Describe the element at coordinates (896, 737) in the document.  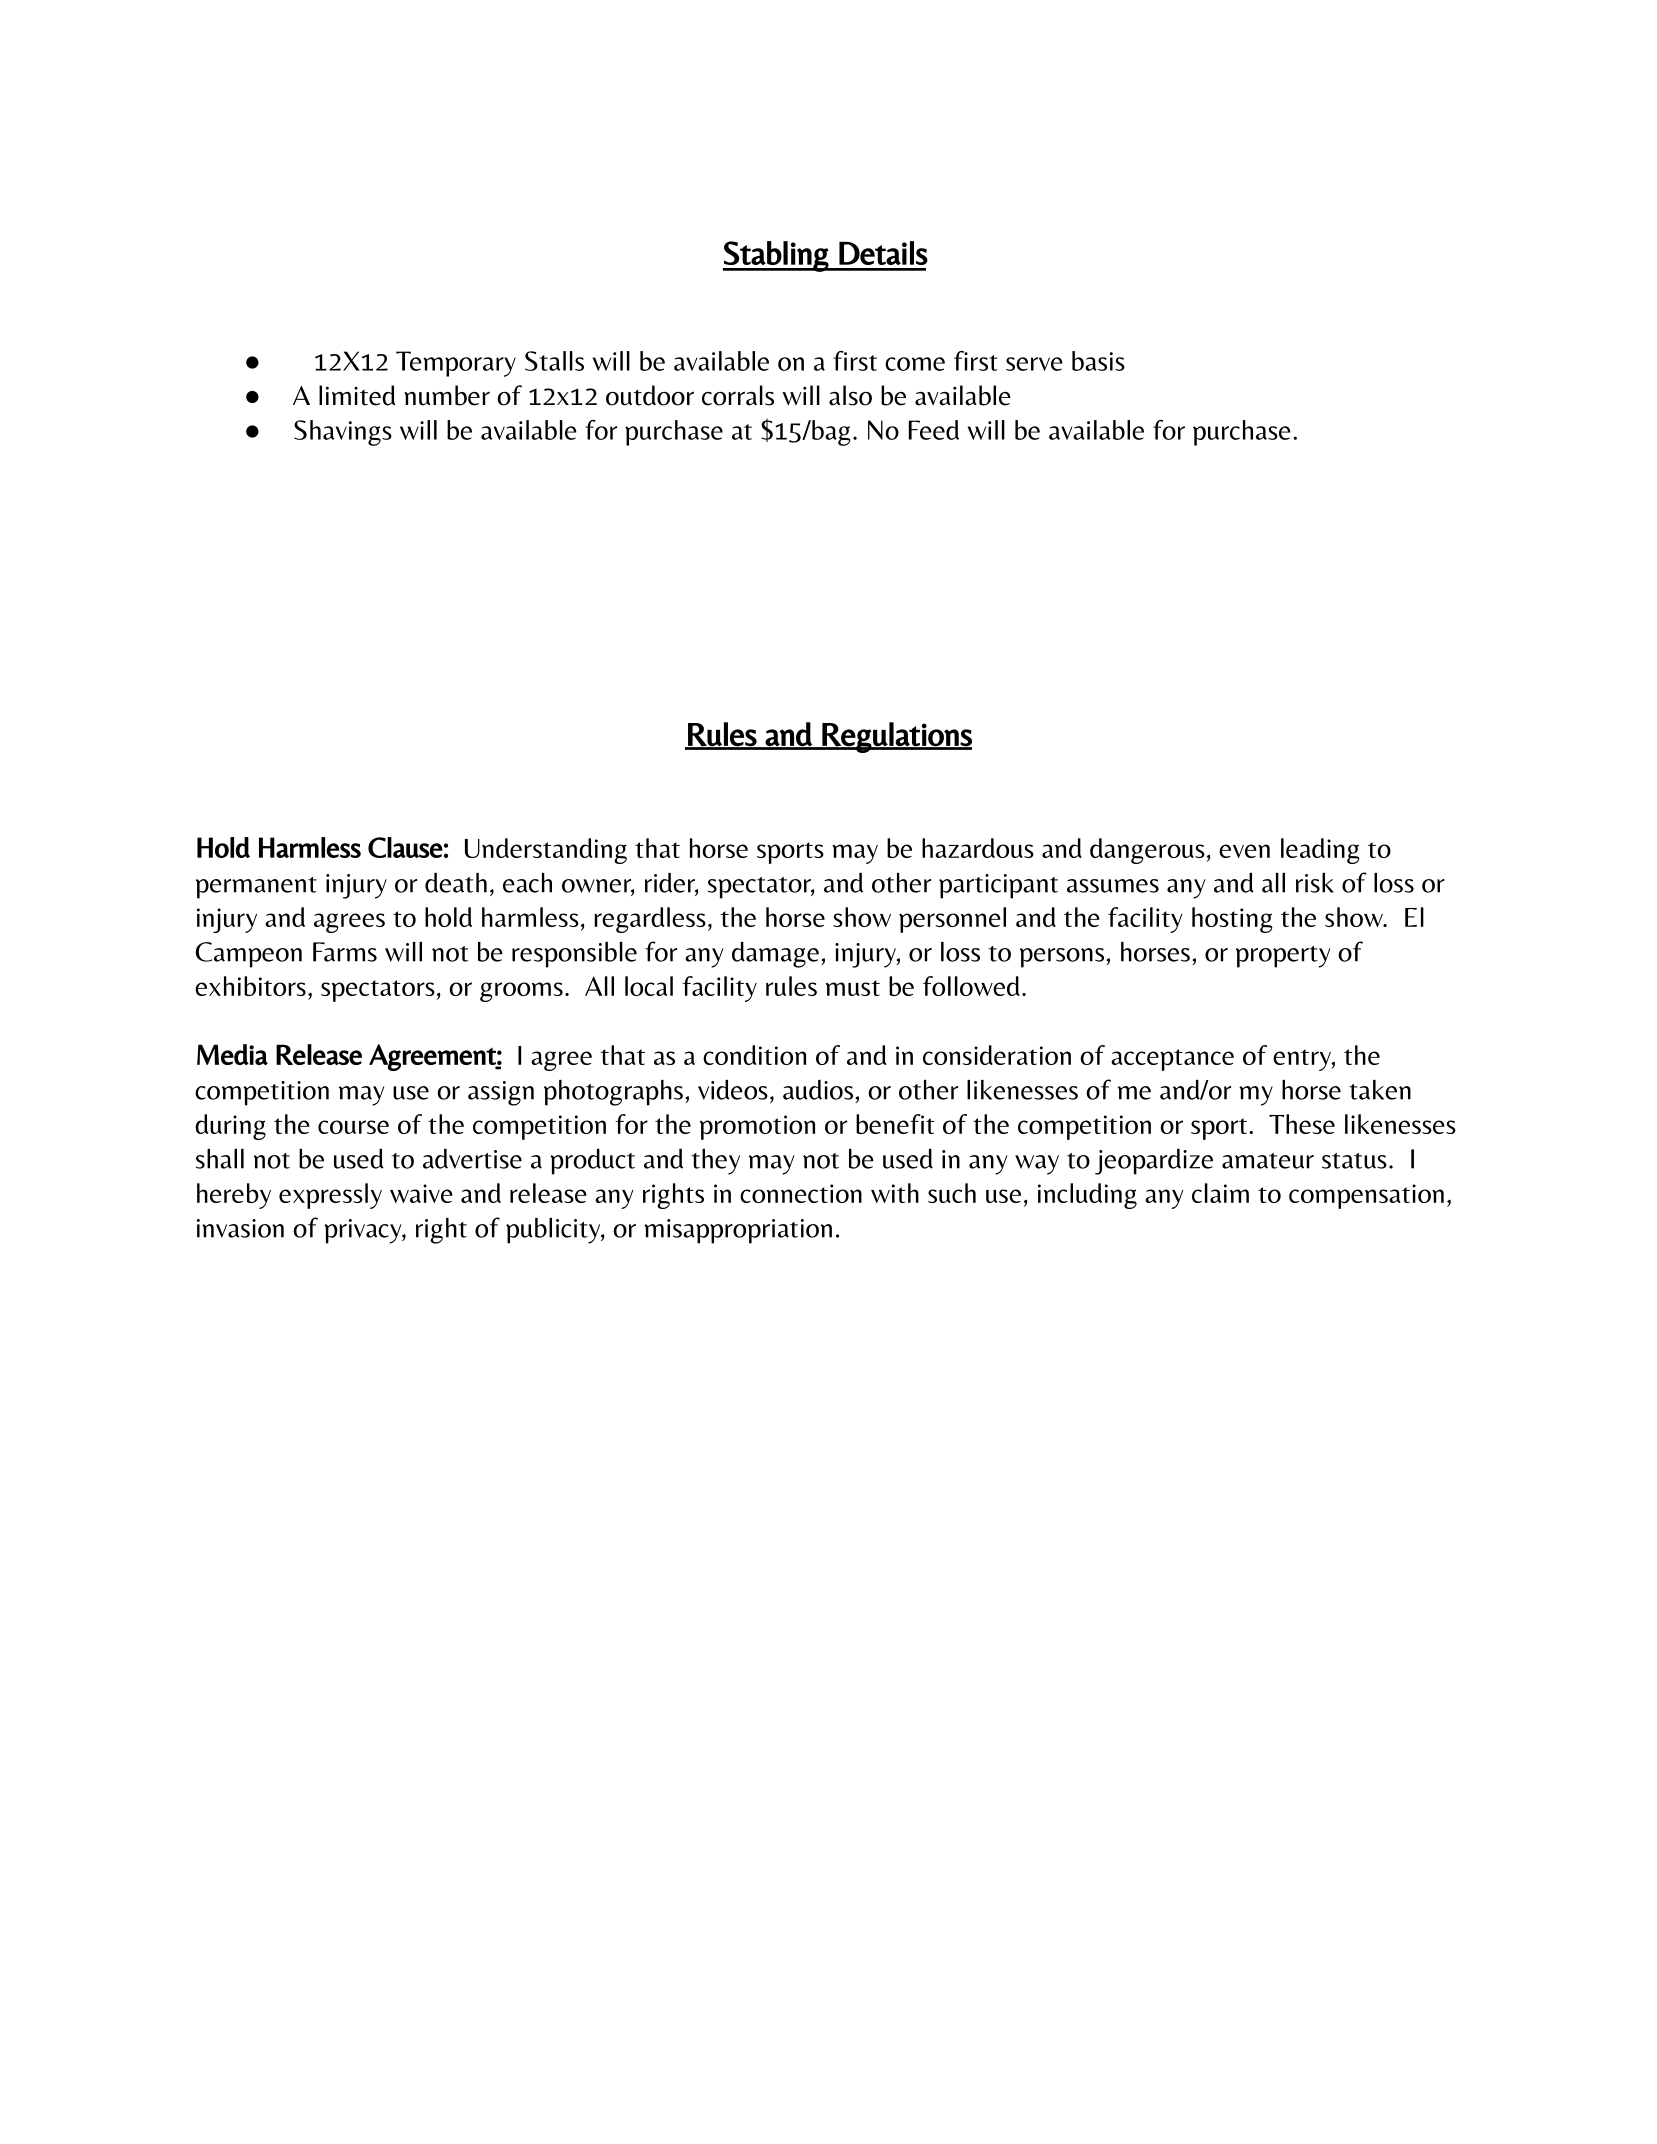
I see `Regulations` at that location.
